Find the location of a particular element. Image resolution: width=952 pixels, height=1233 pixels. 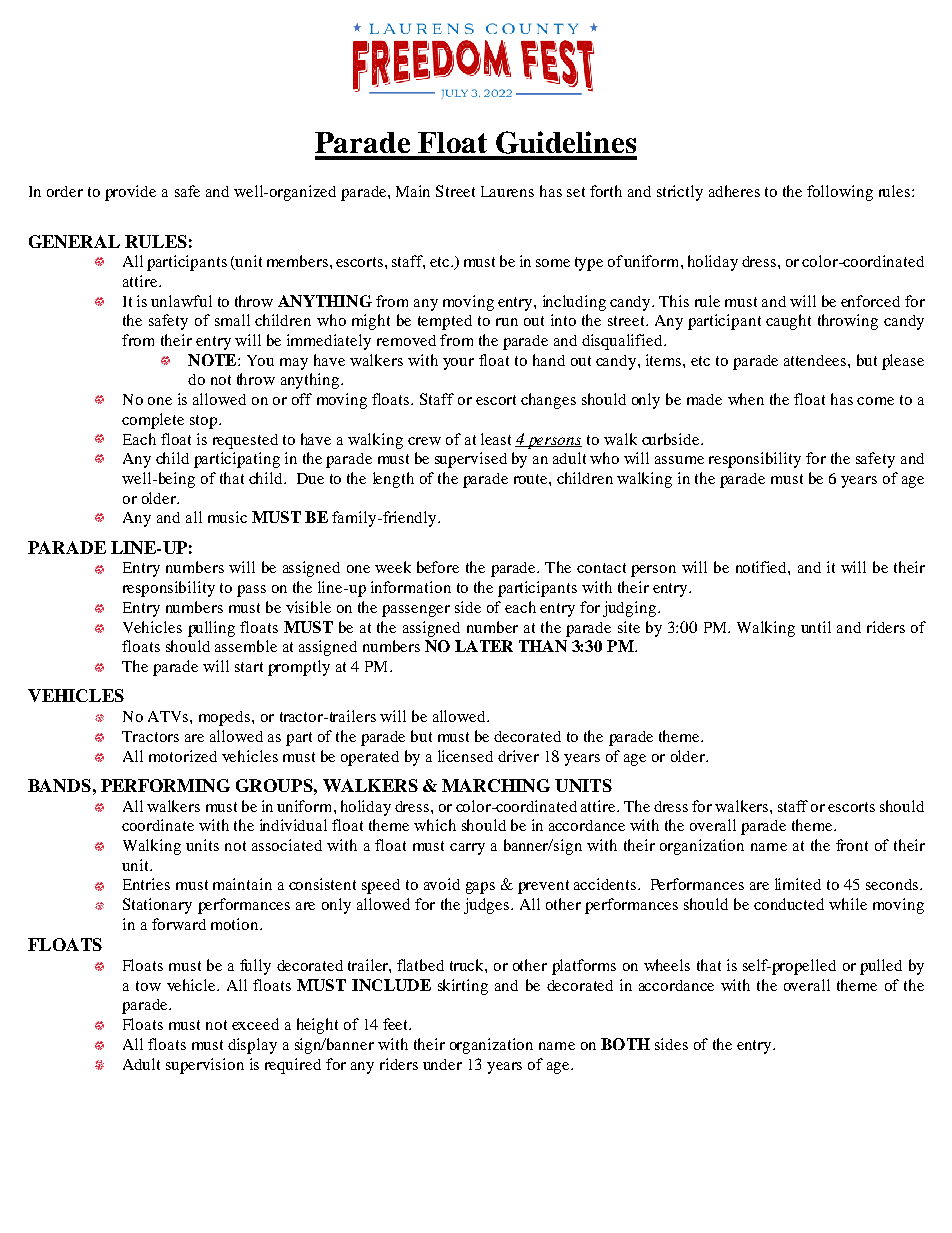

front is located at coordinates (852, 845).
